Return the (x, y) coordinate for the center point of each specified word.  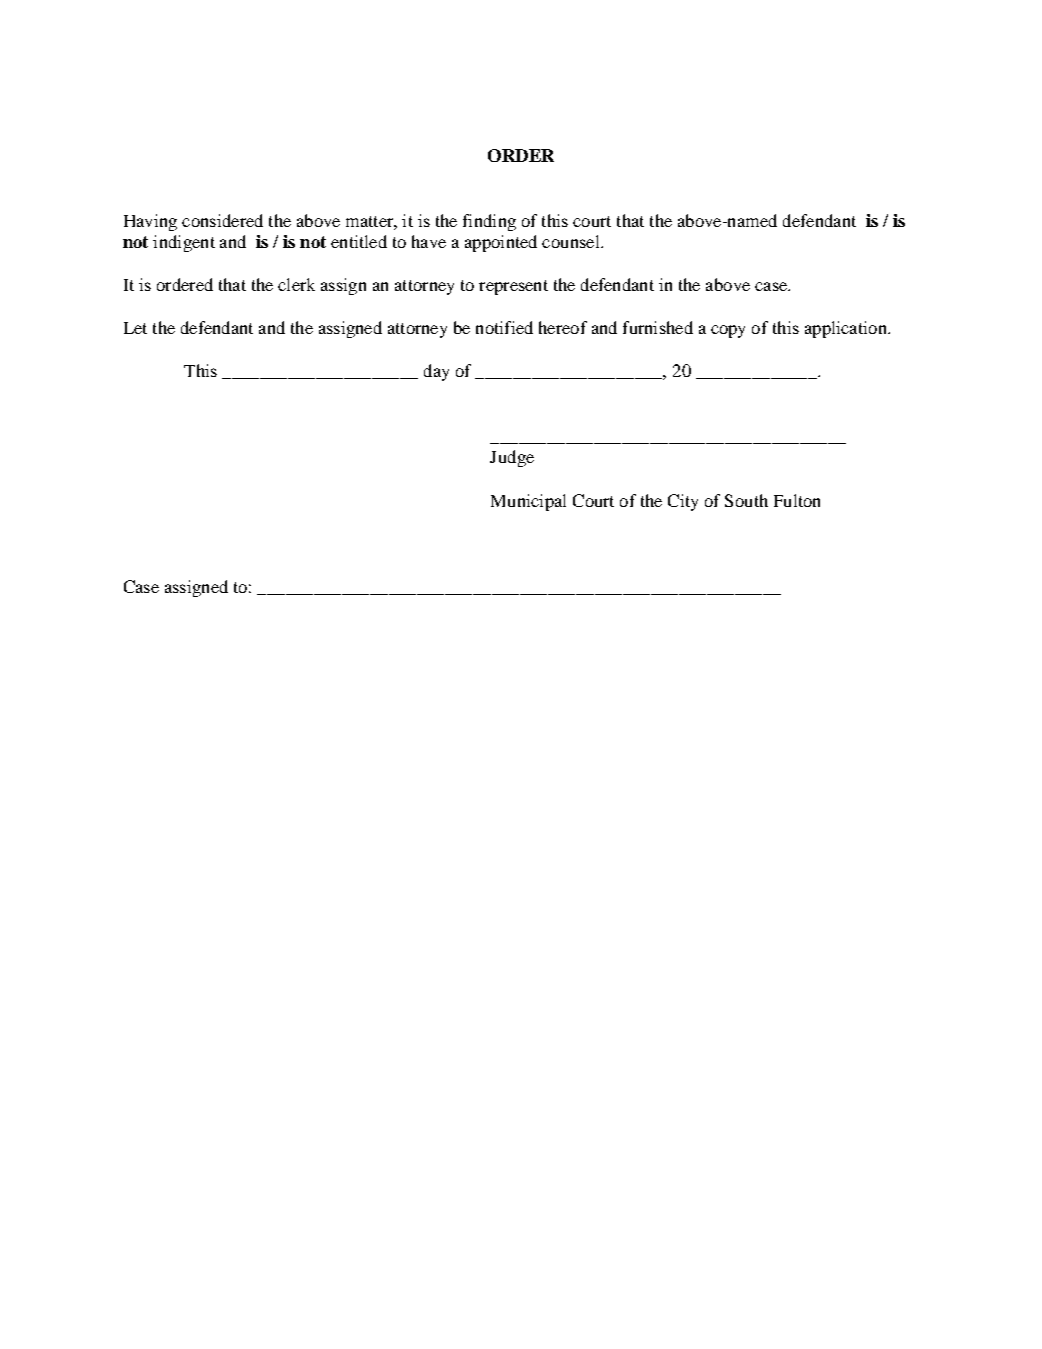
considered (222, 220)
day (436, 372)
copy (728, 331)
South (746, 500)
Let (135, 328)
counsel (572, 241)
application (847, 329)
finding (489, 222)
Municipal (528, 502)
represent (513, 287)
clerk (296, 284)
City (683, 502)
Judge (512, 458)
